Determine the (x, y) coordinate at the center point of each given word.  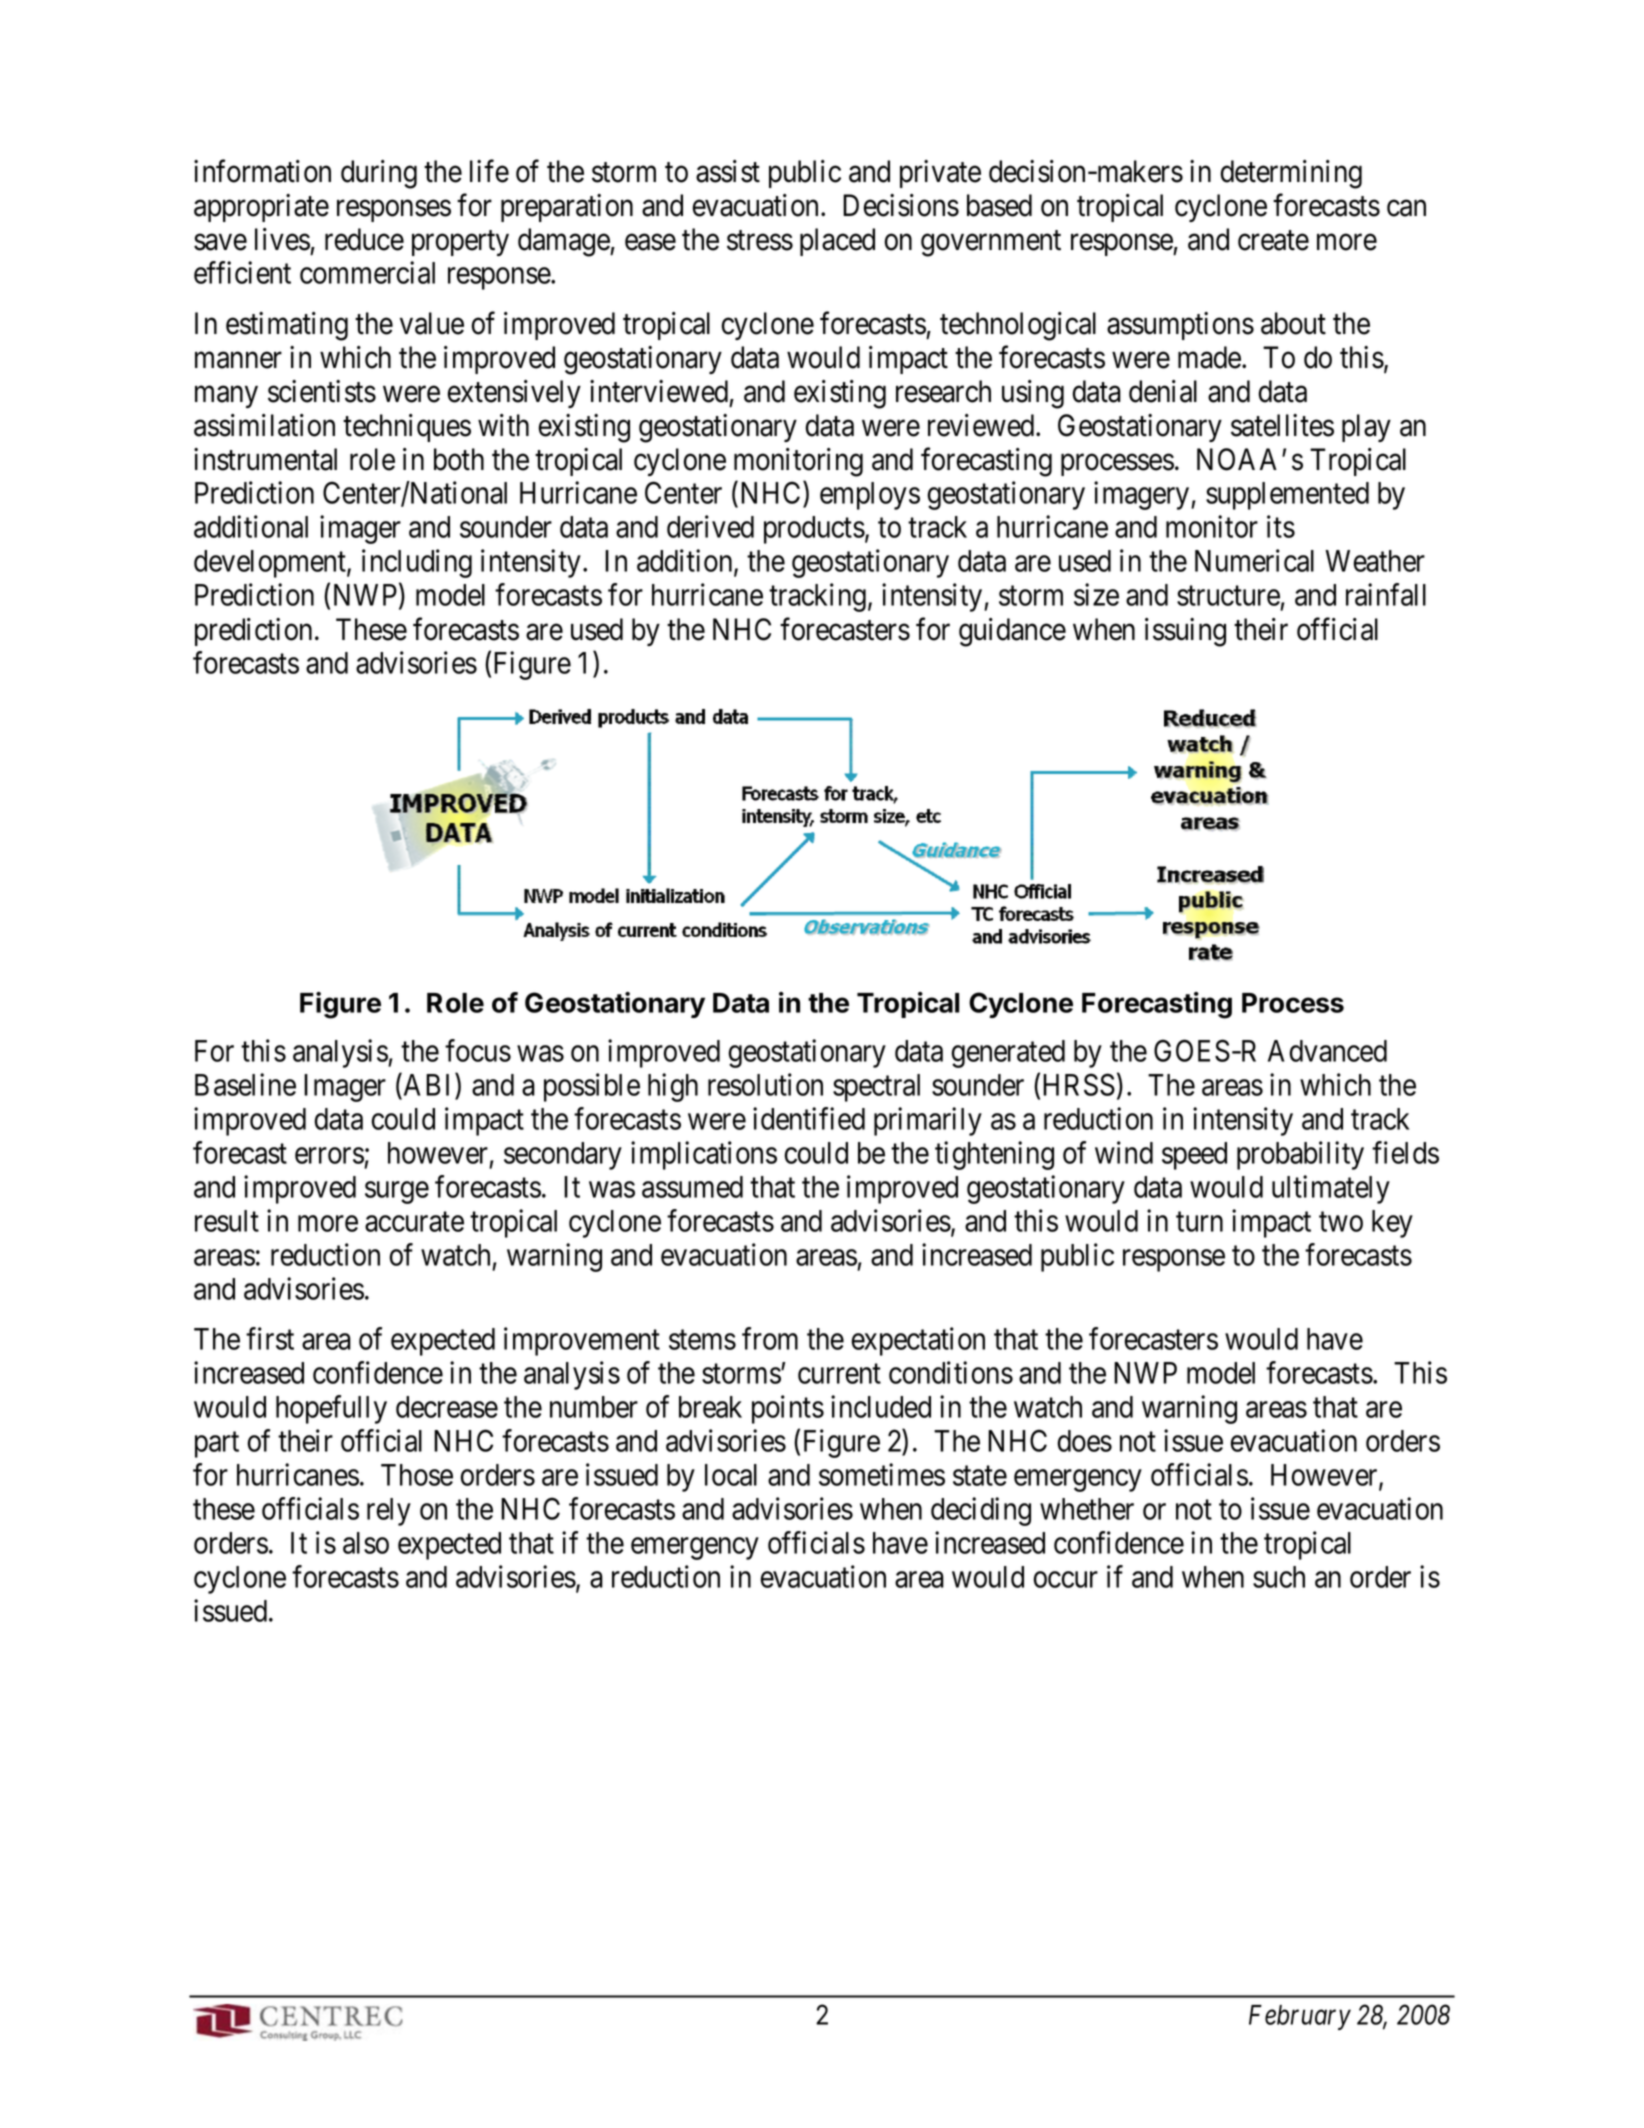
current (839, 1374)
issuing (1185, 632)
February (1300, 2017)
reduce (364, 239)
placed (837, 242)
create (1273, 240)
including (417, 563)
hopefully (331, 1409)
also (366, 1543)
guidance (1012, 632)
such (1279, 1577)
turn (1199, 1222)
